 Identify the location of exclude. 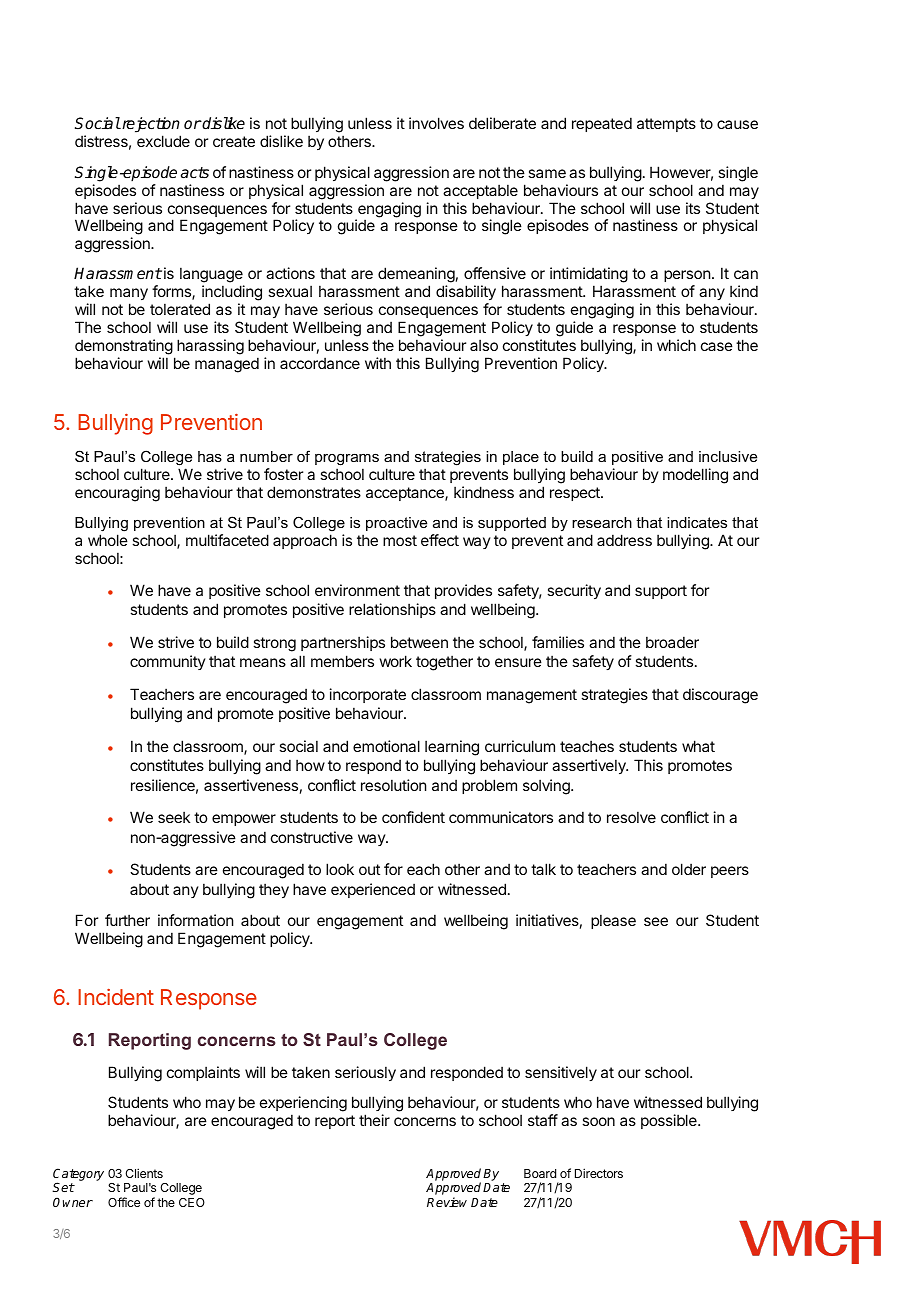
(163, 141).
